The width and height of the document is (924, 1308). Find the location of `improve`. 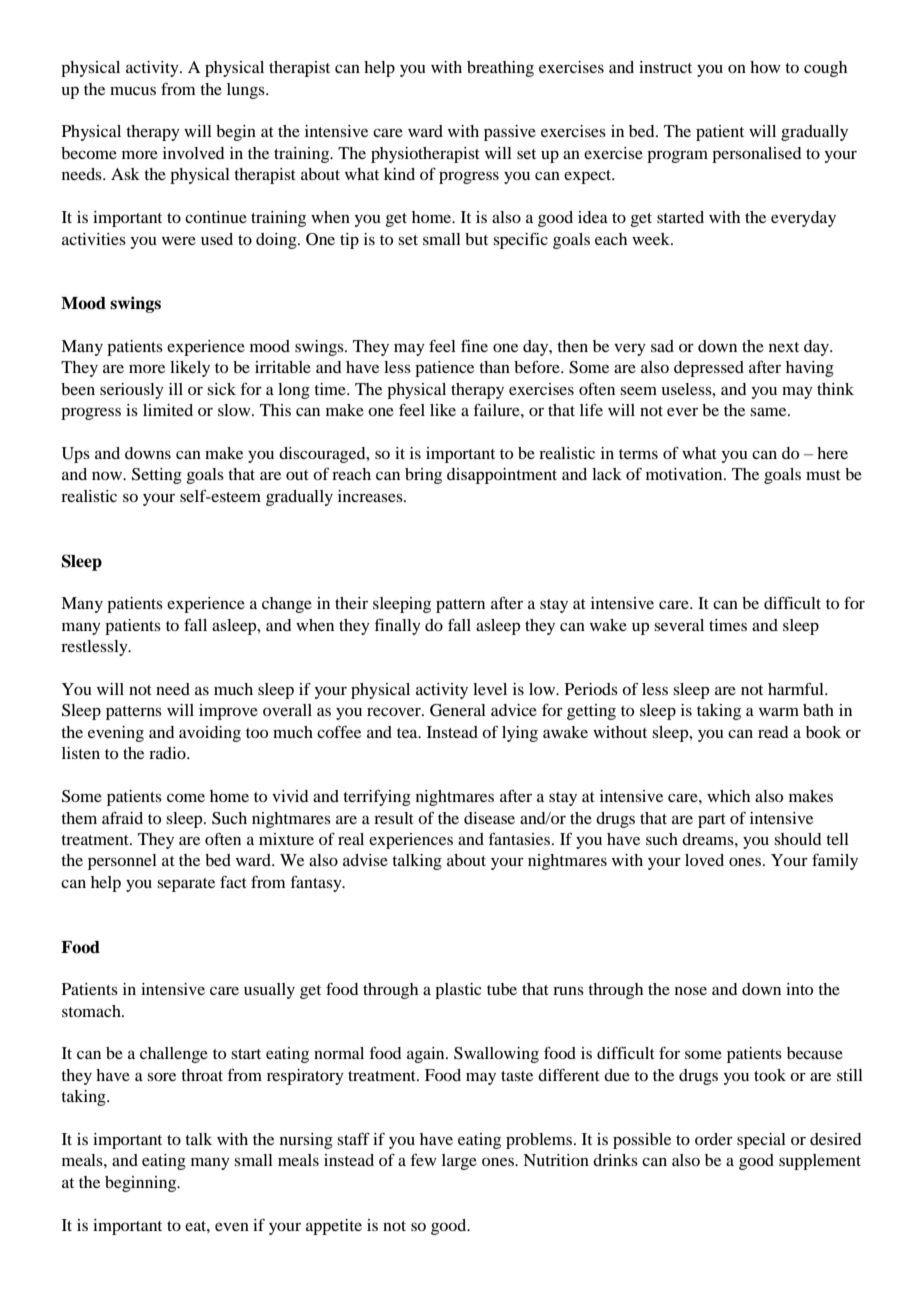

improve is located at coordinates (228, 712).
